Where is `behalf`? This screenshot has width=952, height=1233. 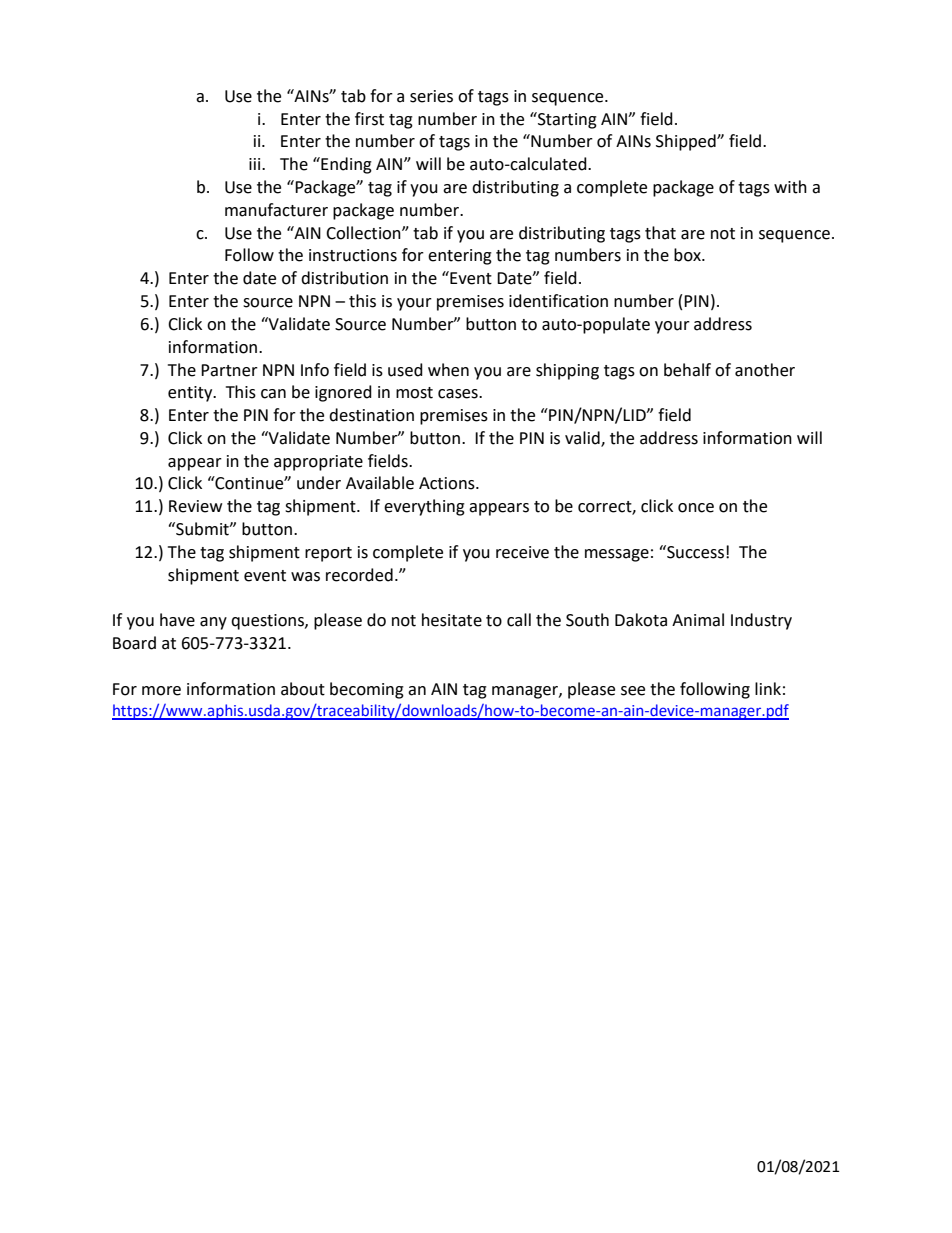 behalf is located at coordinates (687, 370).
